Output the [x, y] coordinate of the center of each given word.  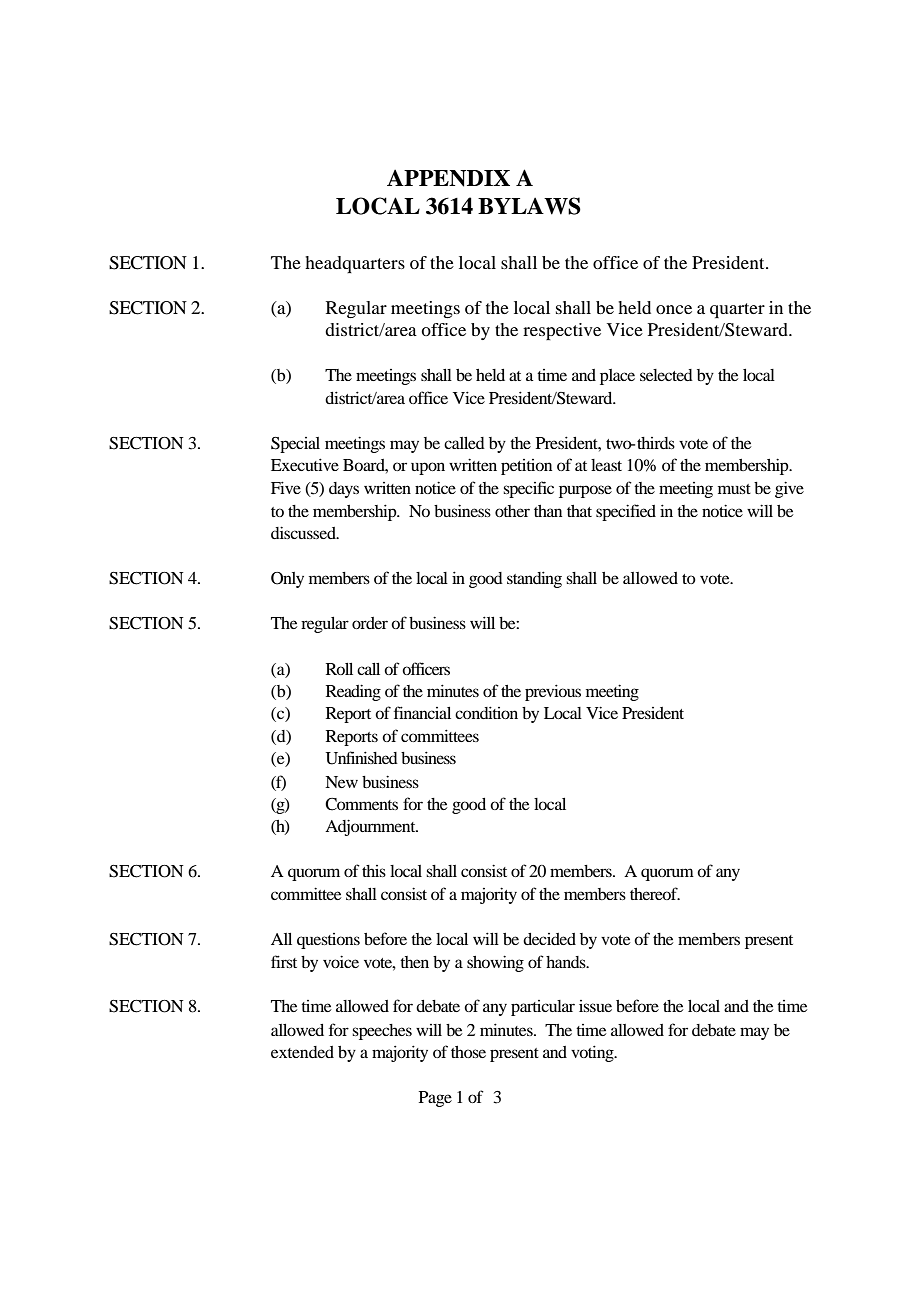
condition [486, 712]
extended [302, 1052]
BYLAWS [529, 206]
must [734, 489]
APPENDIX [448, 178]
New [341, 782]
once [674, 309]
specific [528, 489]
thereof [655, 893]
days [344, 490]
